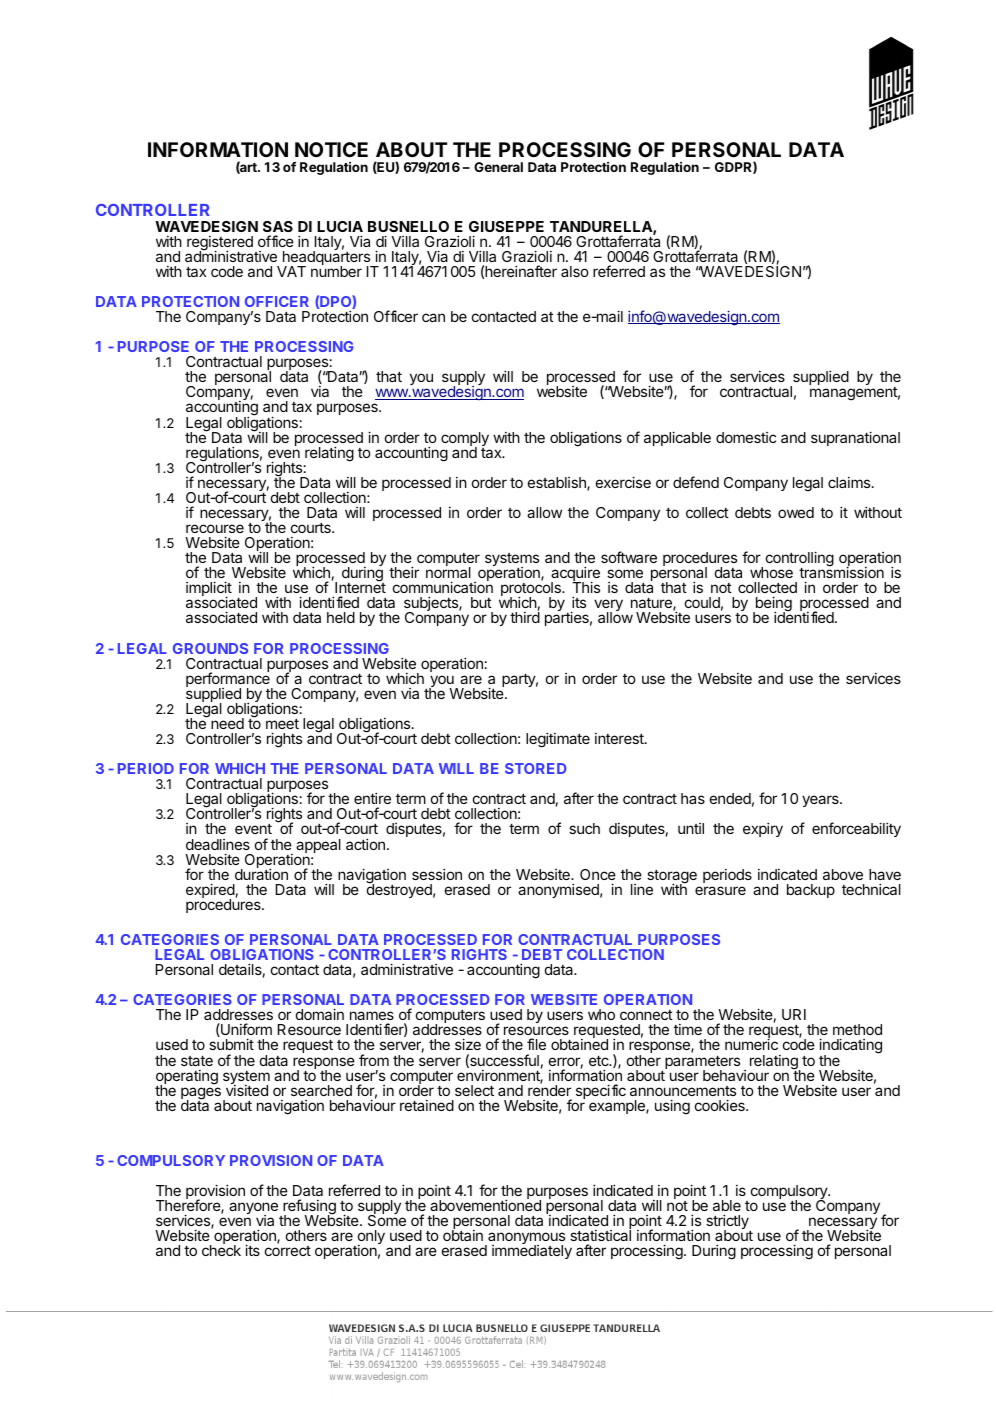 The width and height of the screenshot is (996, 1410). Describe the element at coordinates (282, 724) in the screenshot. I see `meet` at that location.
